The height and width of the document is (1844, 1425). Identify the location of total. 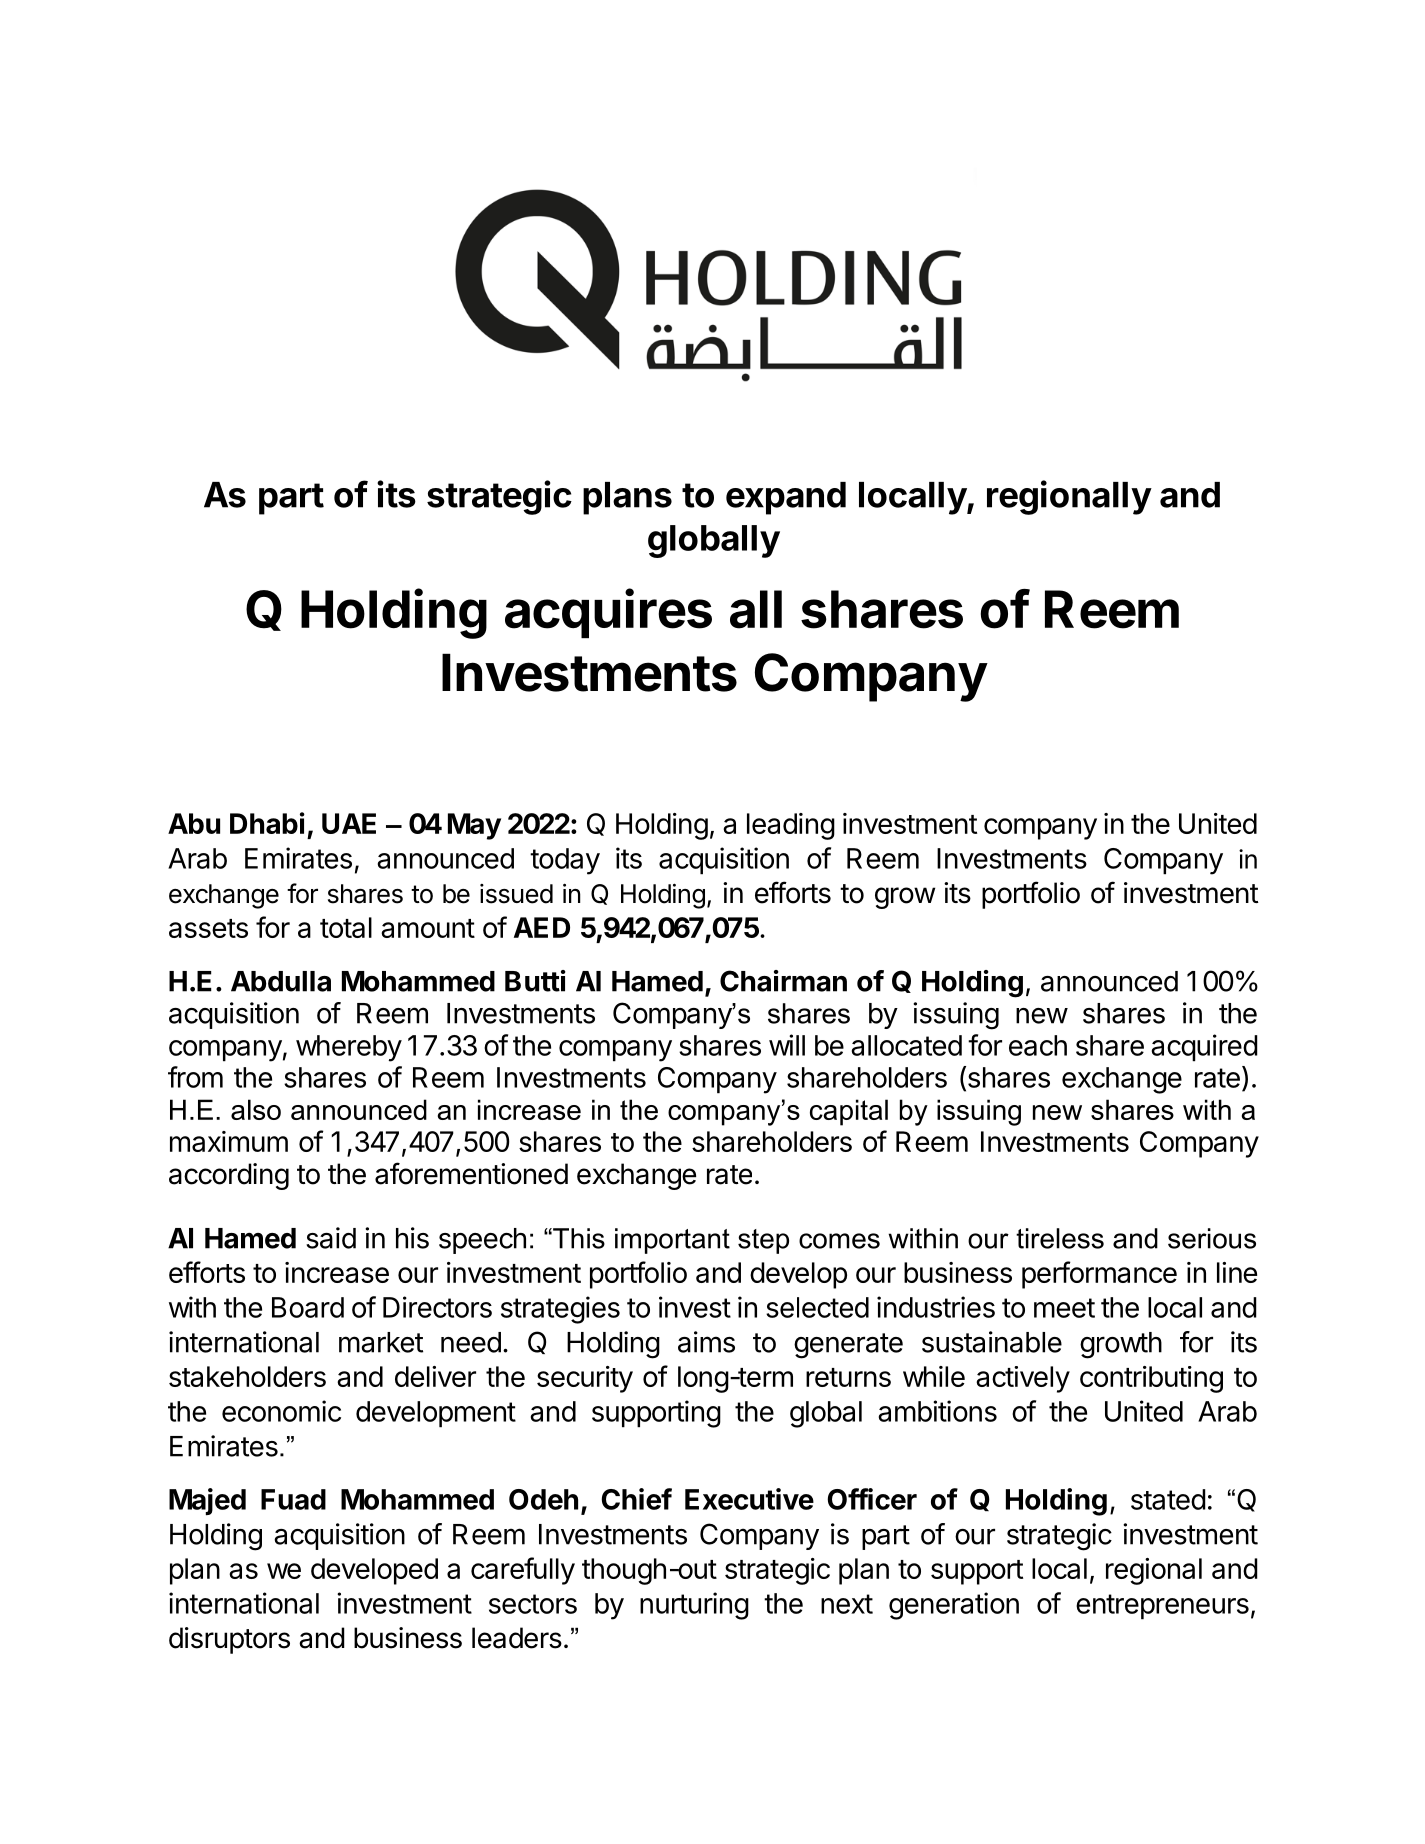
(346, 927).
